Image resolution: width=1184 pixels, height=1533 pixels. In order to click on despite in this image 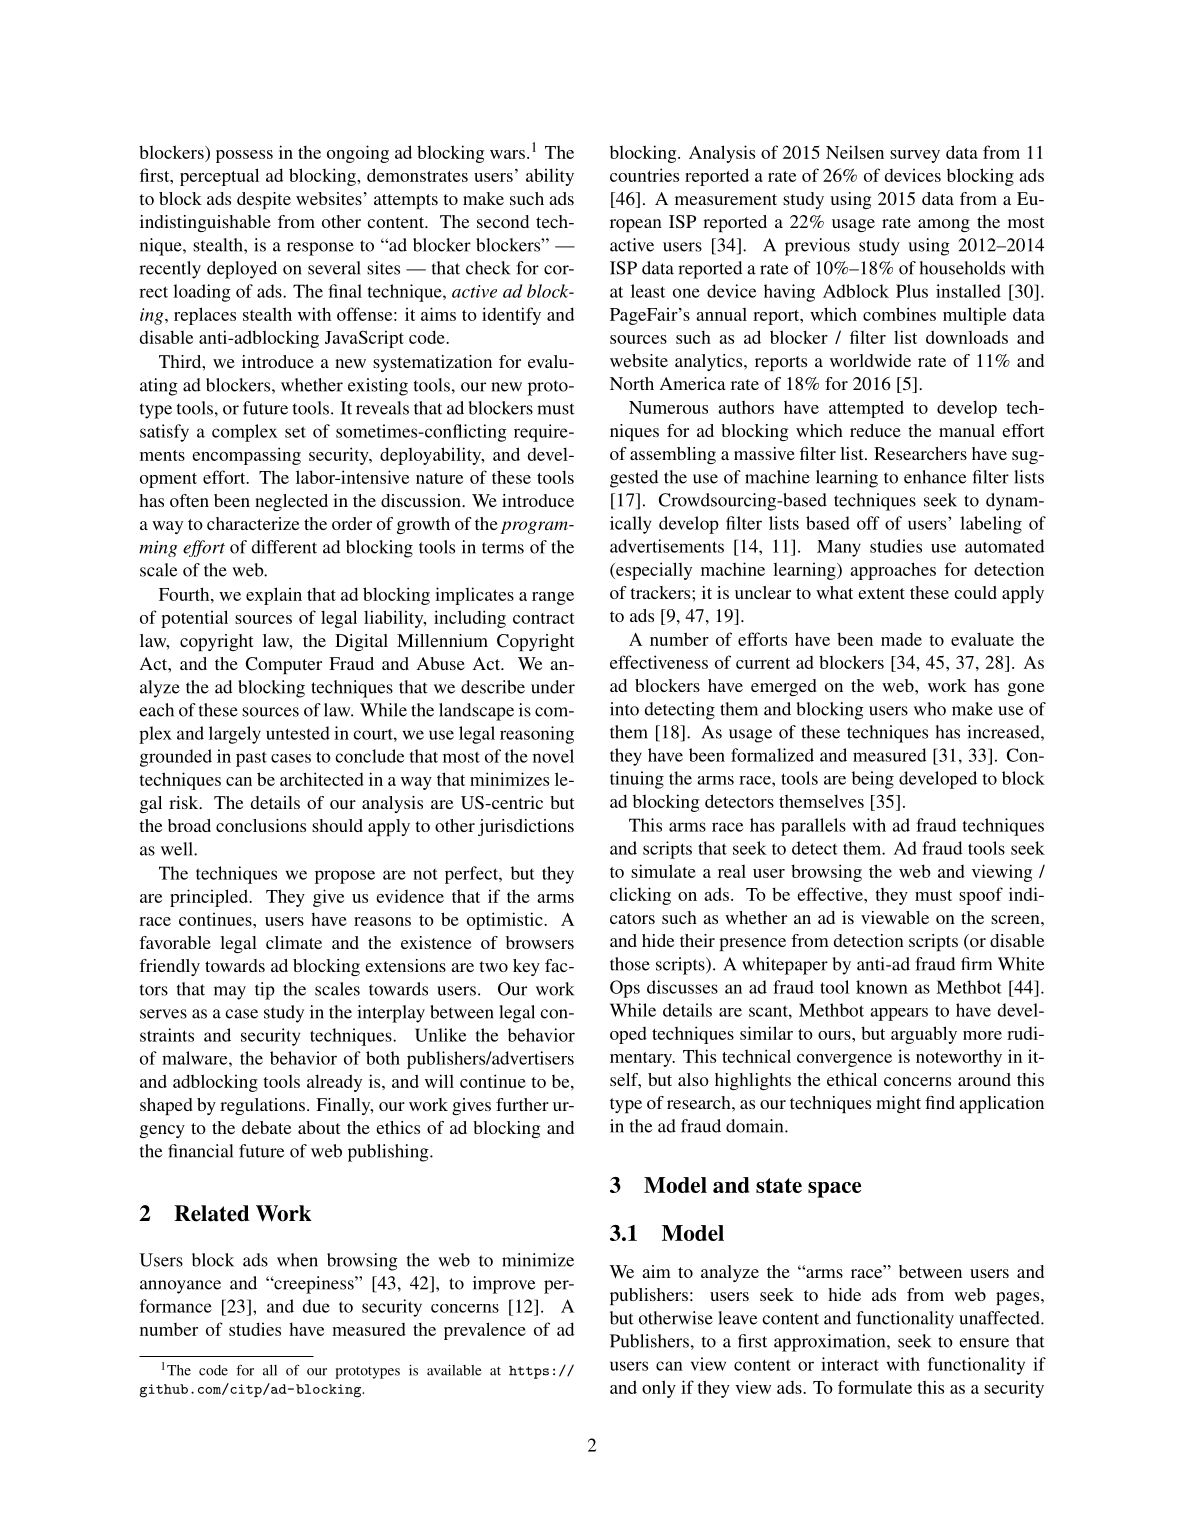, I will do `click(264, 200)`.
